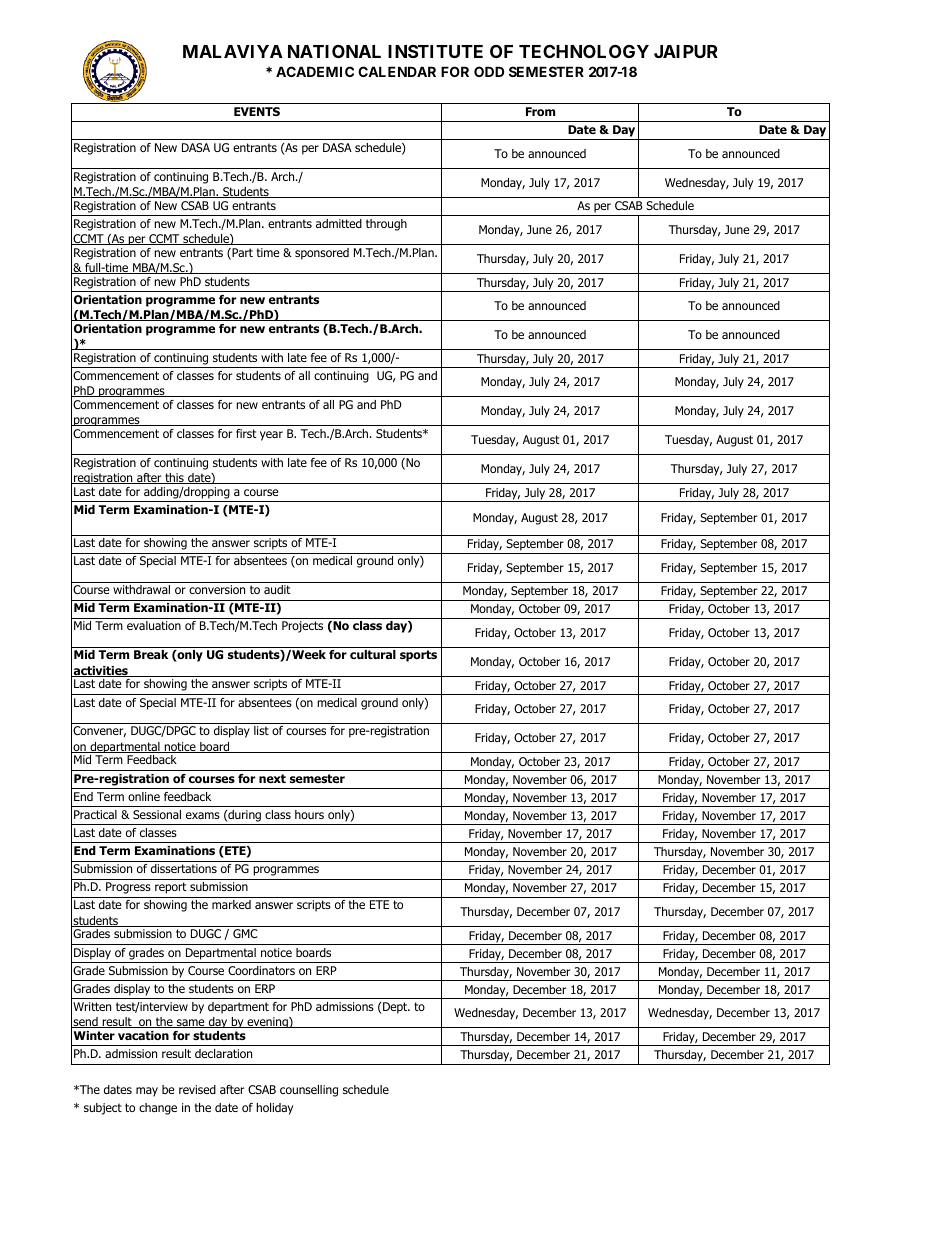  Describe the element at coordinates (309, 1091) in the page. I see `counselling` at that location.
